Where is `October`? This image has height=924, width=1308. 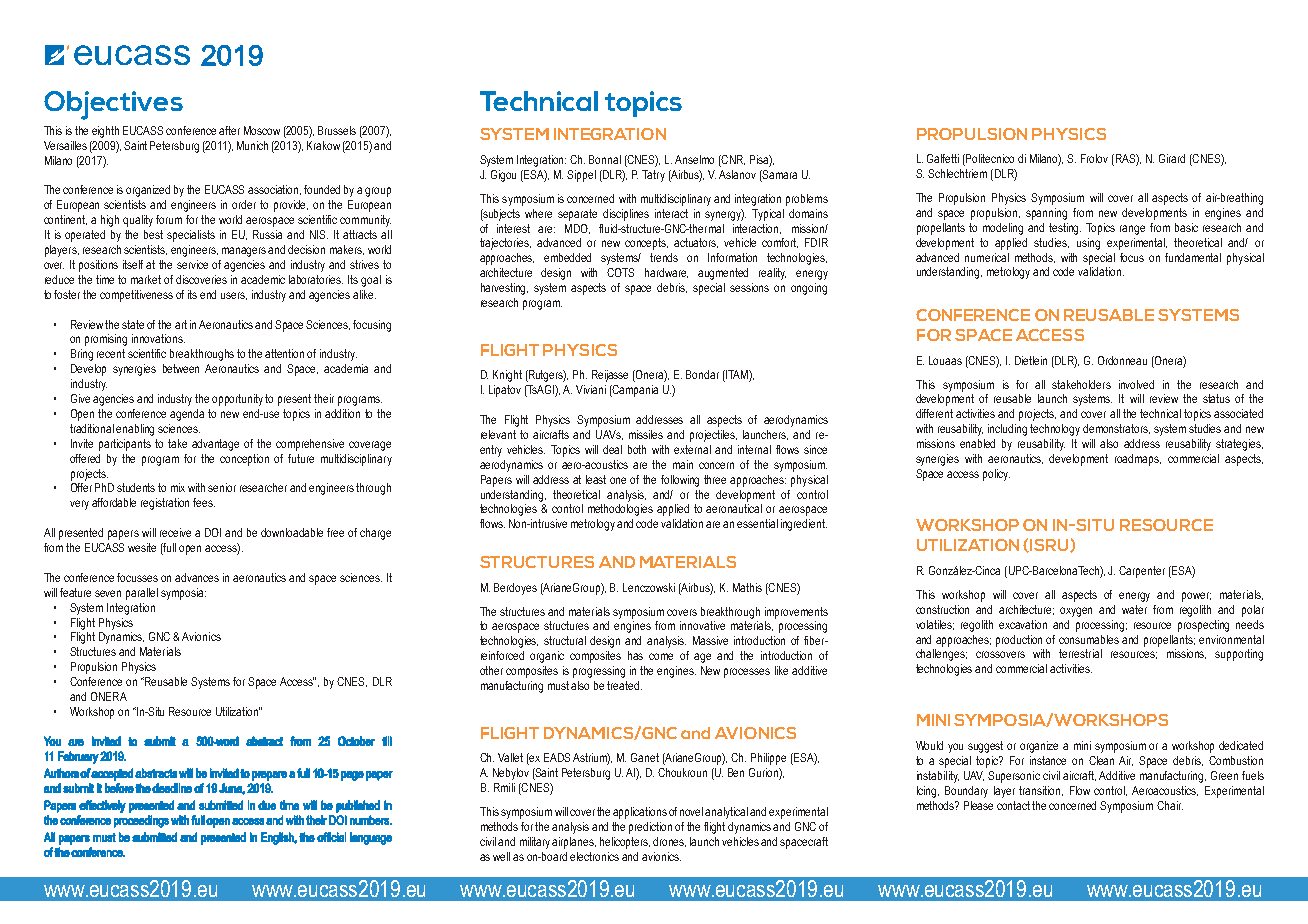 October is located at coordinates (356, 741).
